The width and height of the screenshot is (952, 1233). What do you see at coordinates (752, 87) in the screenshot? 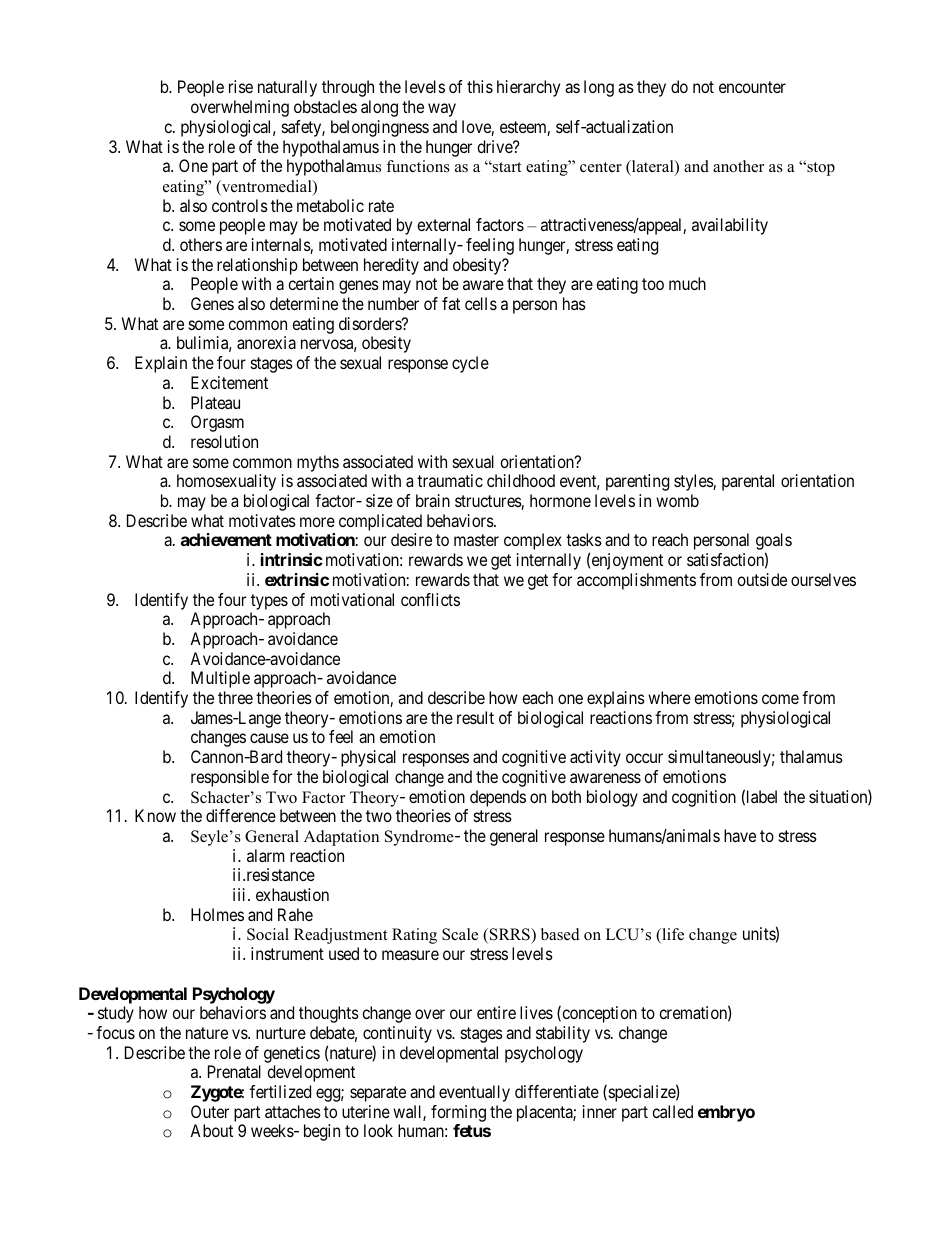
I see `encounter` at bounding box center [752, 87].
